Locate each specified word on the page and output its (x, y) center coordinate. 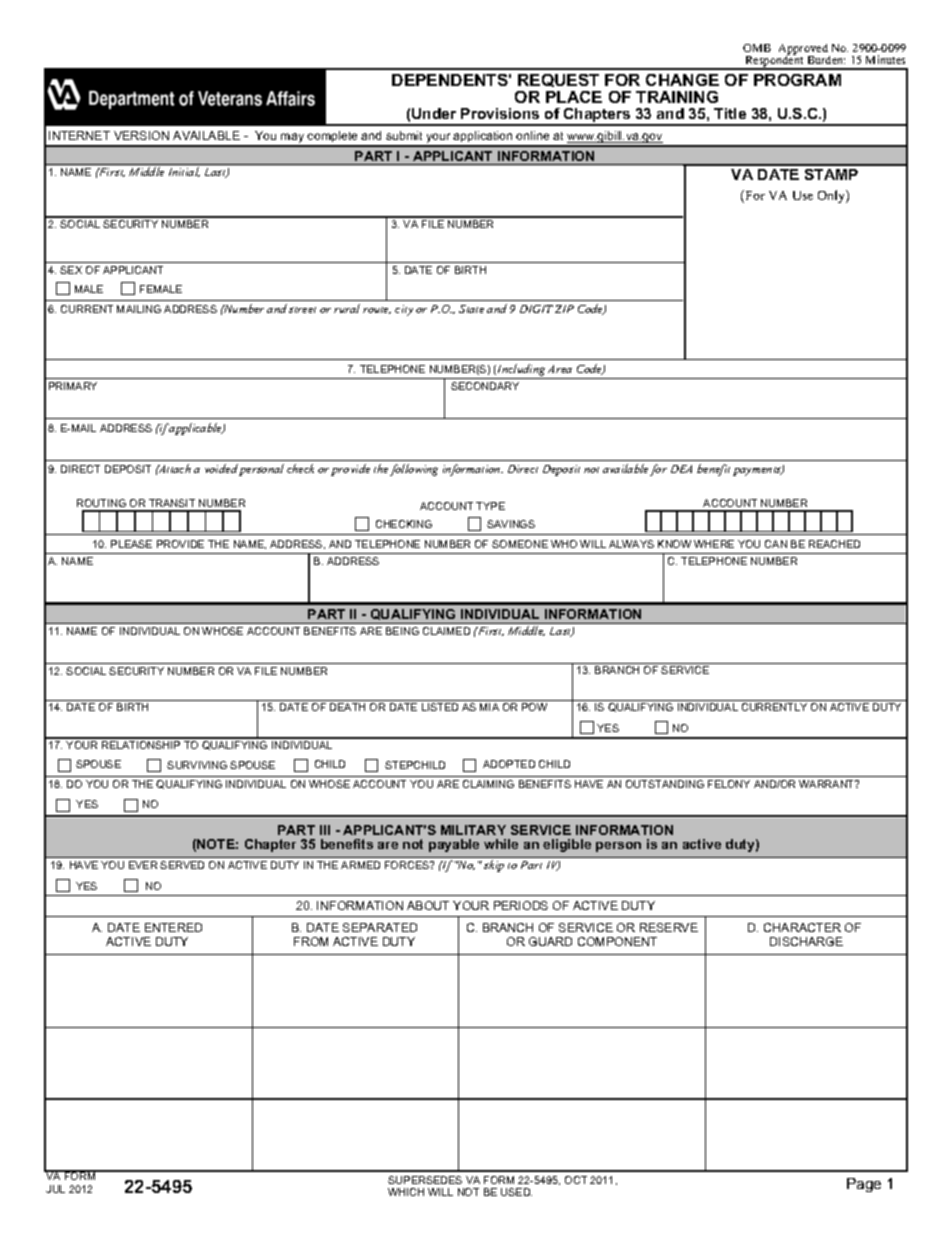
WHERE (714, 544)
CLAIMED (446, 631)
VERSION (141, 135)
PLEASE (131, 544)
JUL (55, 1189)
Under (434, 113)
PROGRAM (797, 80)
